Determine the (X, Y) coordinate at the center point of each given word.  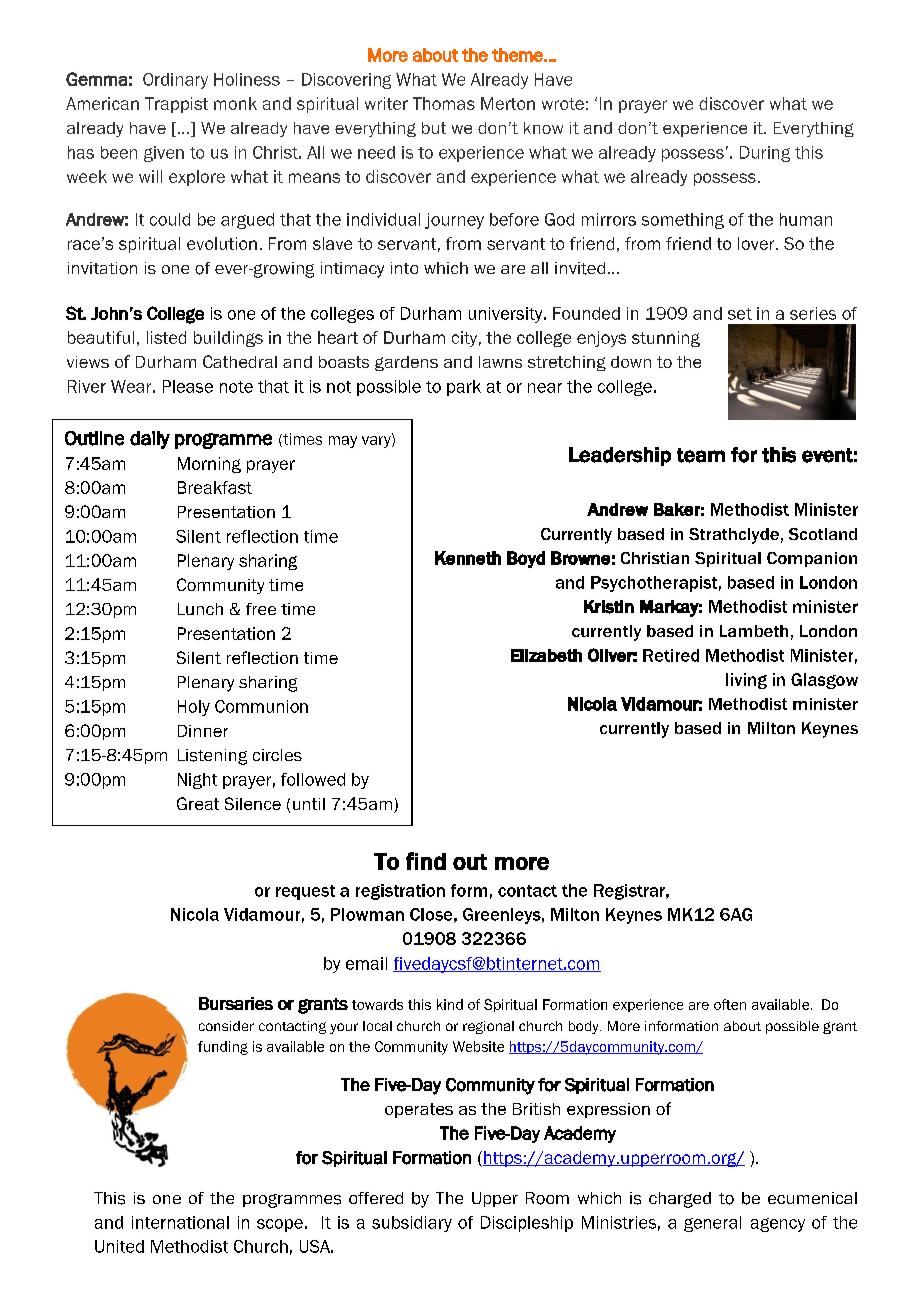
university (507, 315)
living (746, 681)
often (730, 1004)
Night (197, 781)
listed (166, 337)
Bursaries (236, 1003)
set (740, 314)
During (765, 154)
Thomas (444, 103)
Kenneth (468, 558)
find (426, 861)
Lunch (200, 609)
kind (450, 1004)
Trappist (176, 105)
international (180, 1222)
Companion (812, 559)
